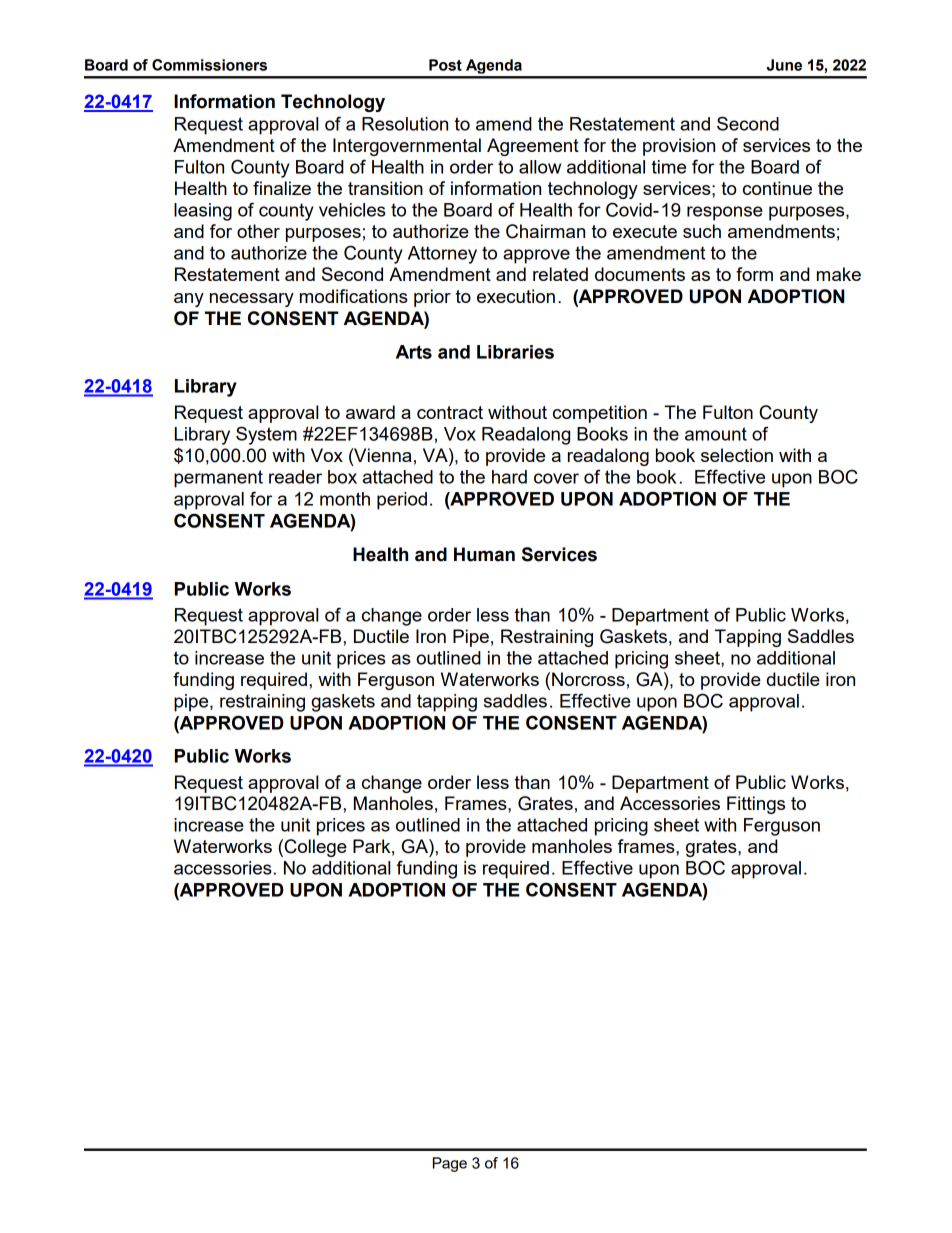 This screenshot has height=1233, width=952. I want to click on Agreement, so click(533, 147).
